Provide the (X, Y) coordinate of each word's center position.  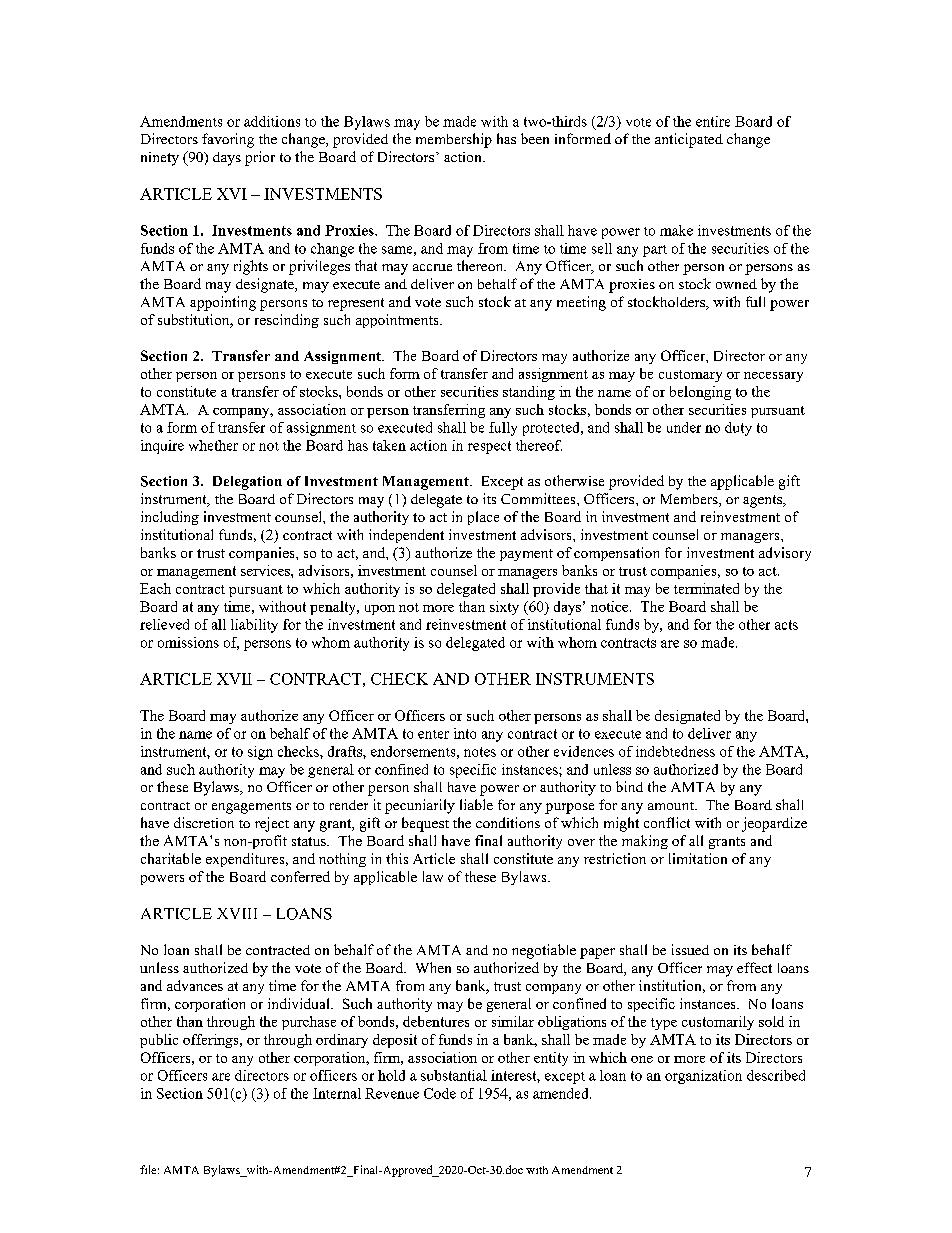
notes (480, 752)
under (684, 427)
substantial (454, 1075)
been (535, 138)
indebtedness (675, 751)
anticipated (689, 140)
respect (489, 447)
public (159, 1041)
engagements (251, 808)
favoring (228, 140)
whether (213, 445)
